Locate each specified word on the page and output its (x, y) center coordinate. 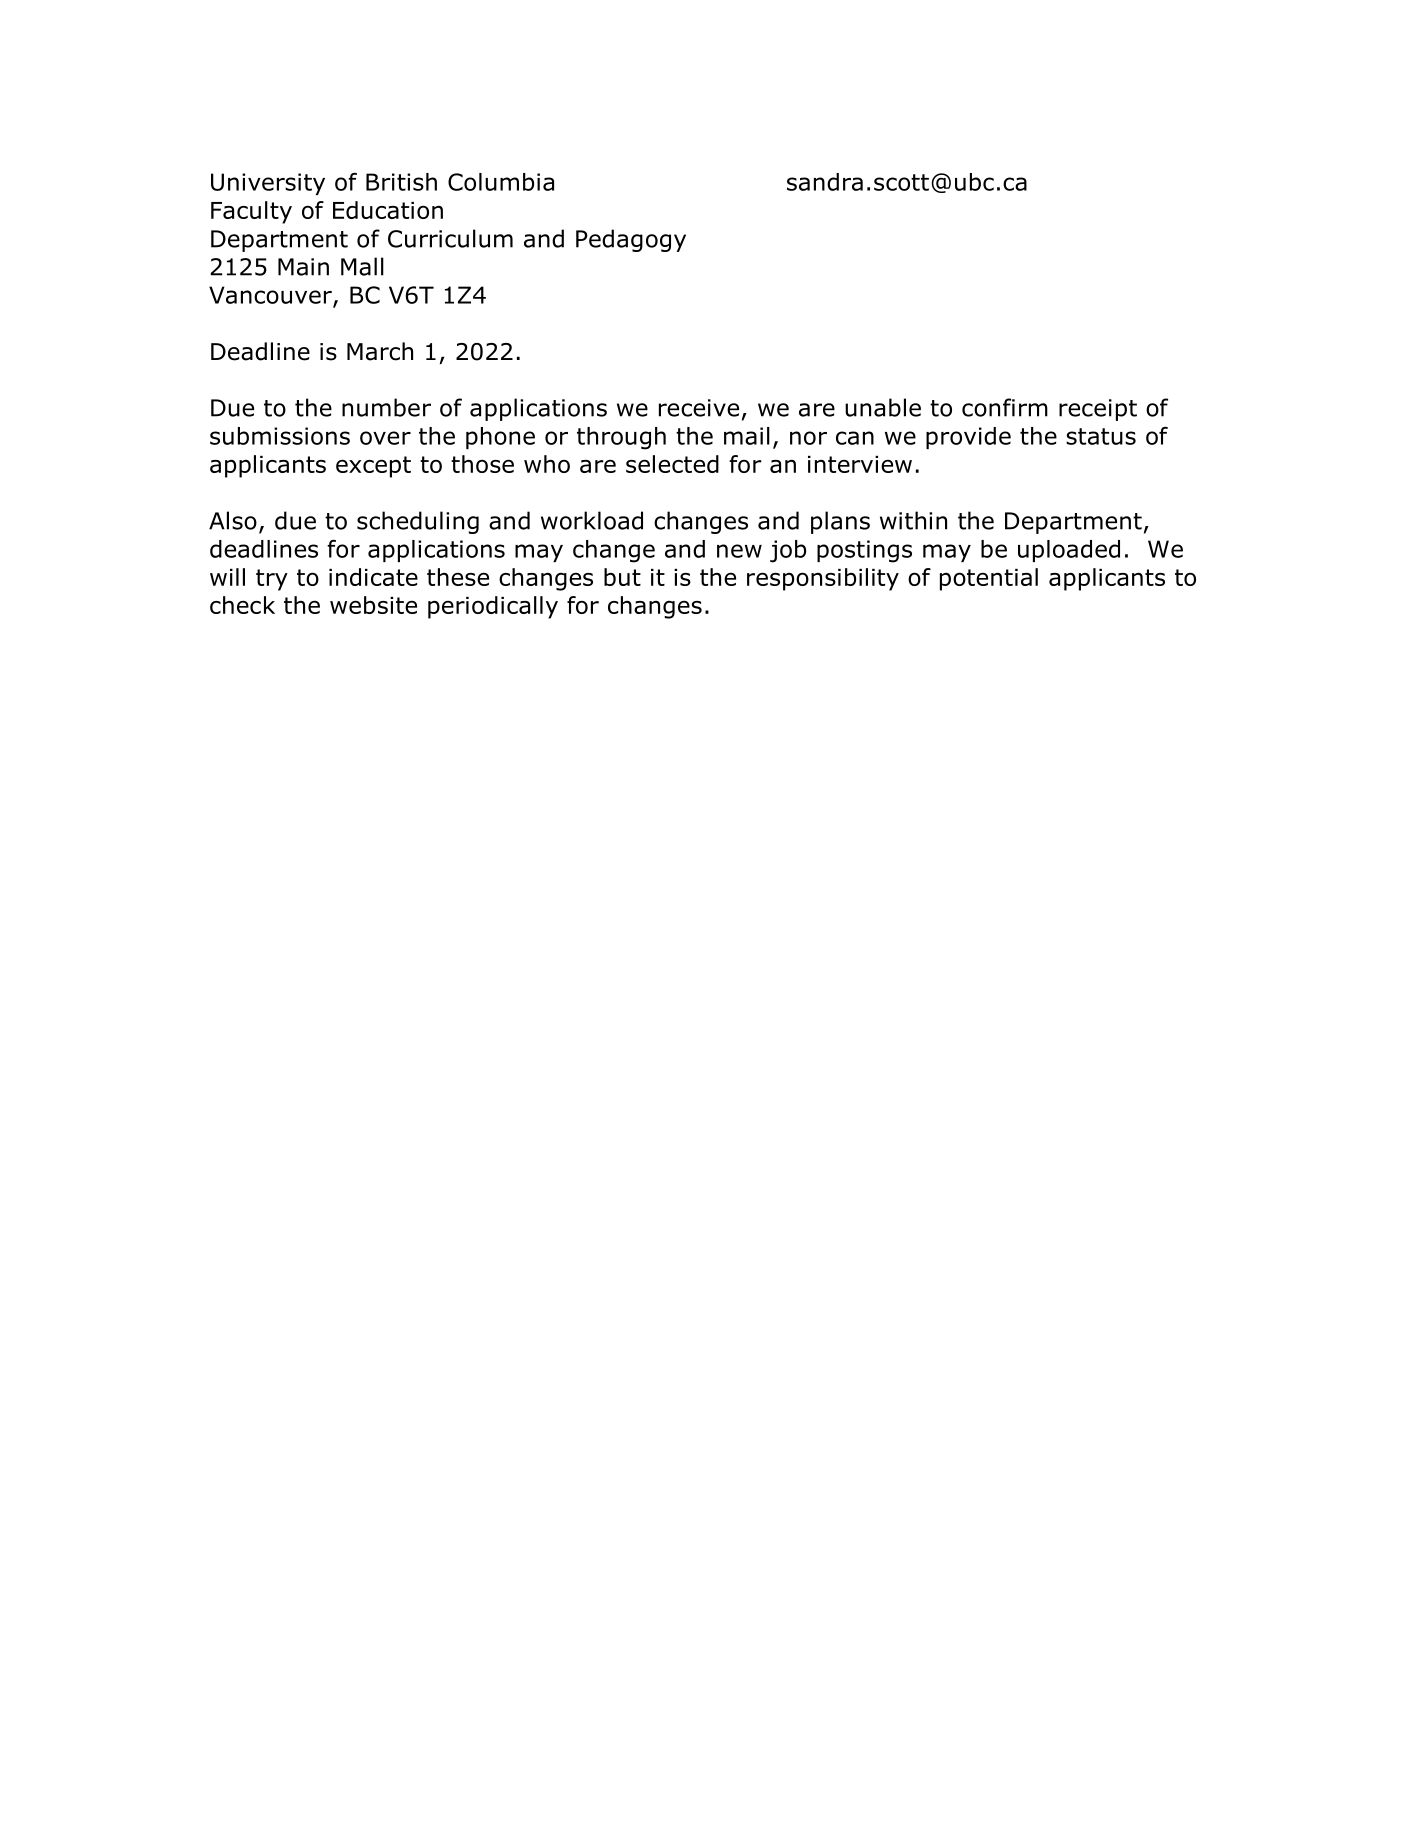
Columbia (501, 182)
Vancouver (271, 296)
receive (699, 408)
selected (672, 464)
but (622, 577)
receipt (1098, 410)
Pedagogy (631, 240)
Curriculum (450, 238)
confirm (1005, 407)
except (373, 467)
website (373, 605)
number (386, 407)
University (268, 184)
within (913, 520)
